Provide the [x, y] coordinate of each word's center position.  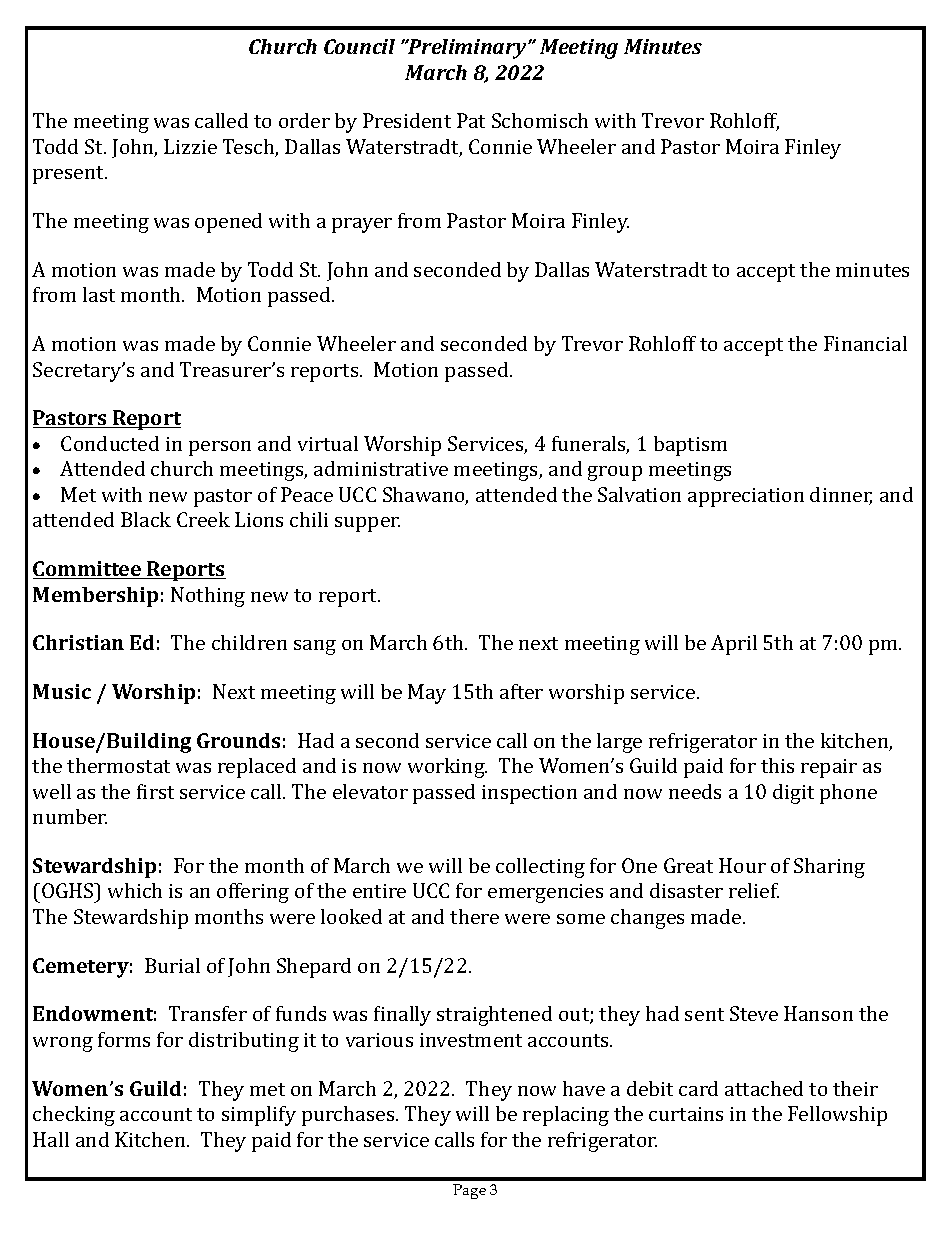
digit [793, 794]
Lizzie [190, 146]
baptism [690, 446]
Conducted [110, 443]
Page [469, 1191]
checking [74, 1116]
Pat [471, 120]
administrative [381, 468]
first [155, 791]
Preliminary [467, 49]
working [447, 768]
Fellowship [837, 1116]
